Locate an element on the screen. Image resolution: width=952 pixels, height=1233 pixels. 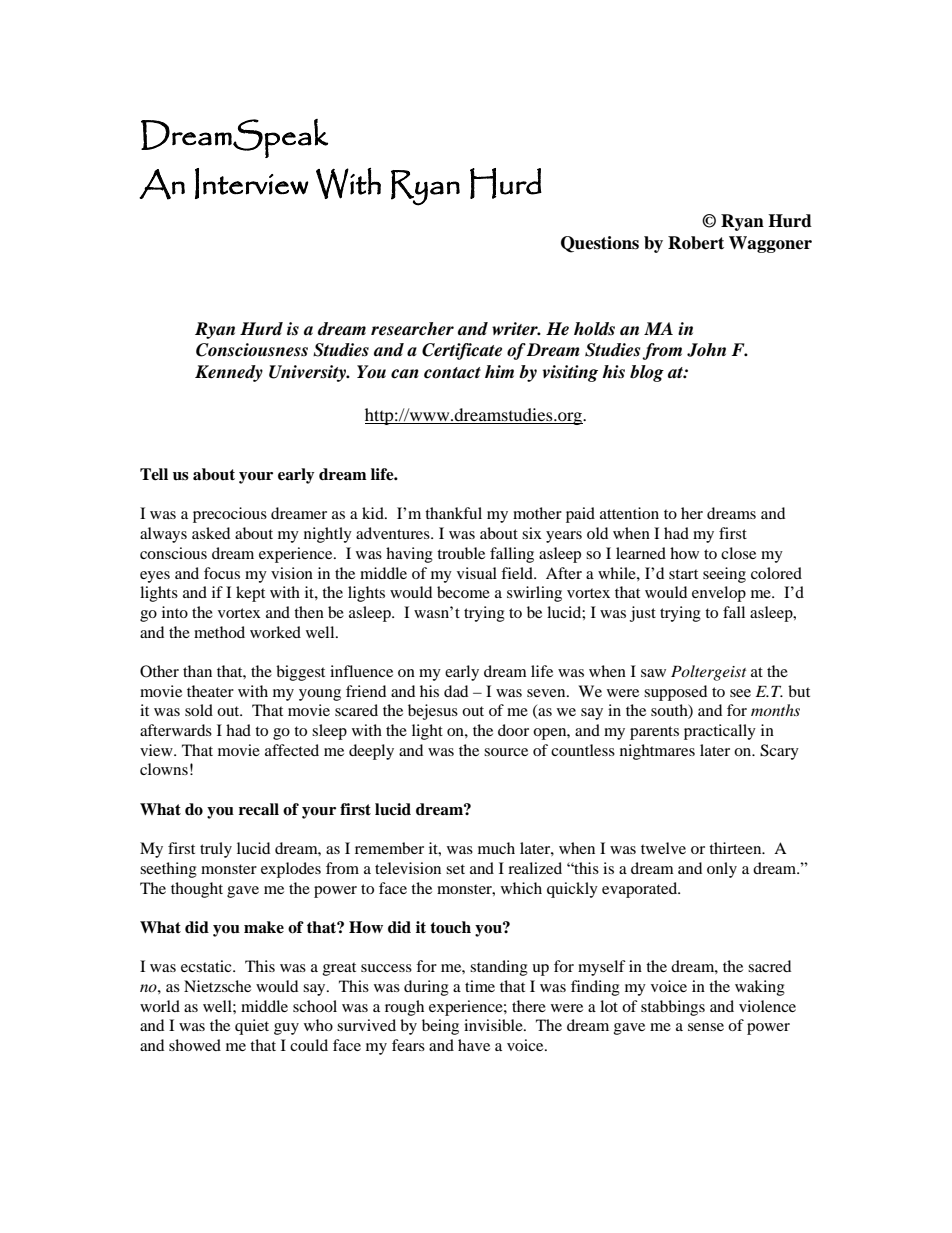
dad is located at coordinates (456, 691).
